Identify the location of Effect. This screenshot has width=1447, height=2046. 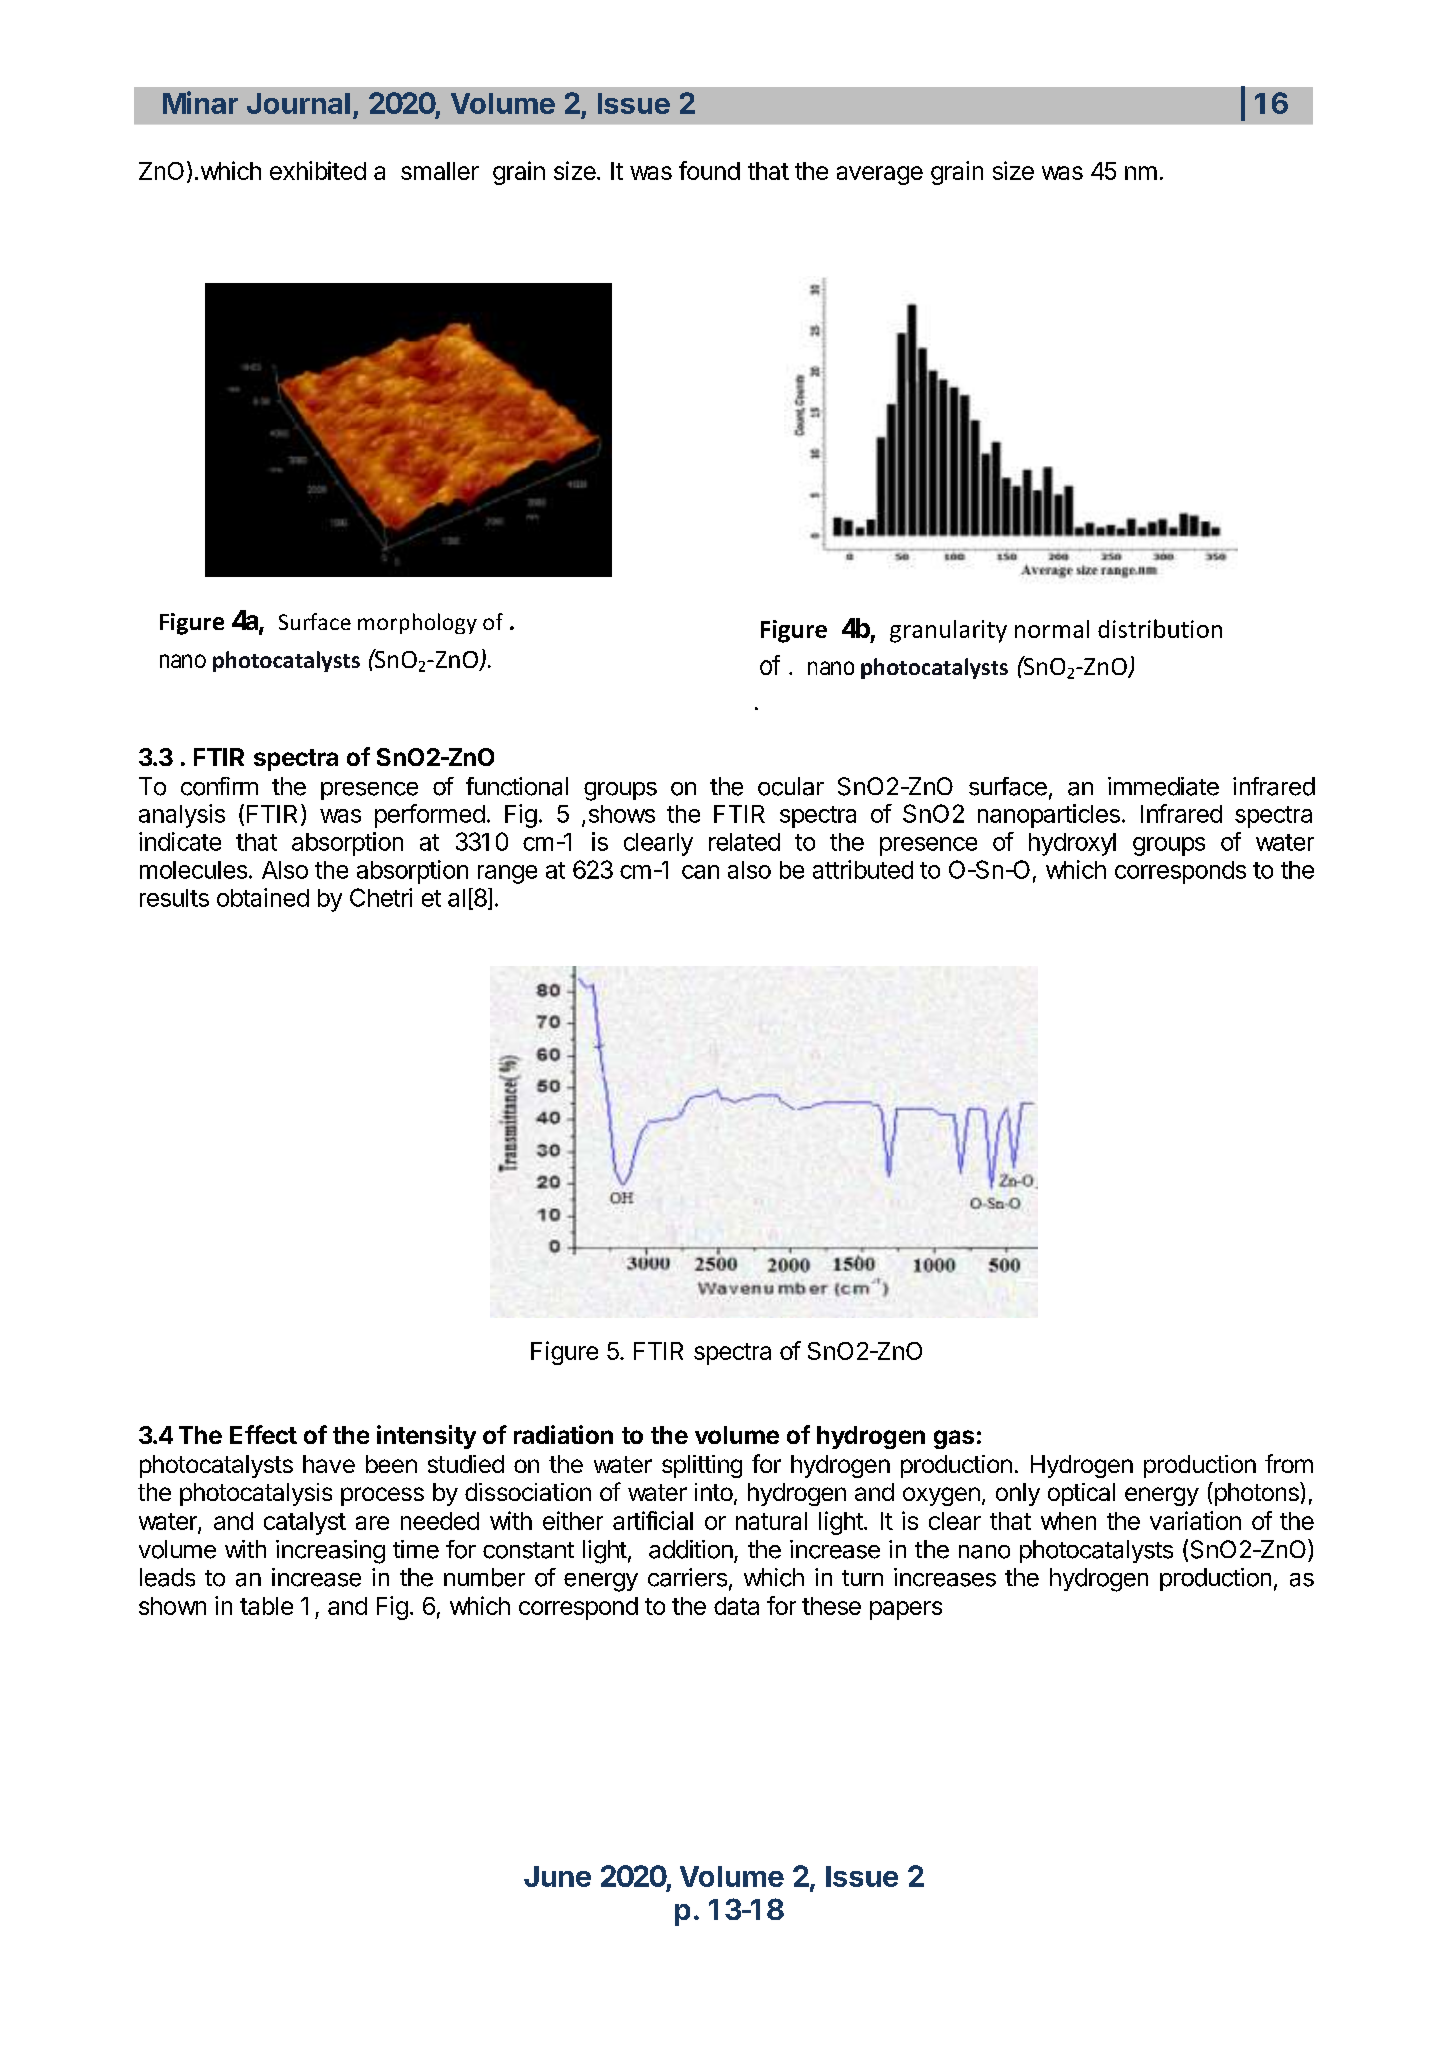
(263, 1434).
